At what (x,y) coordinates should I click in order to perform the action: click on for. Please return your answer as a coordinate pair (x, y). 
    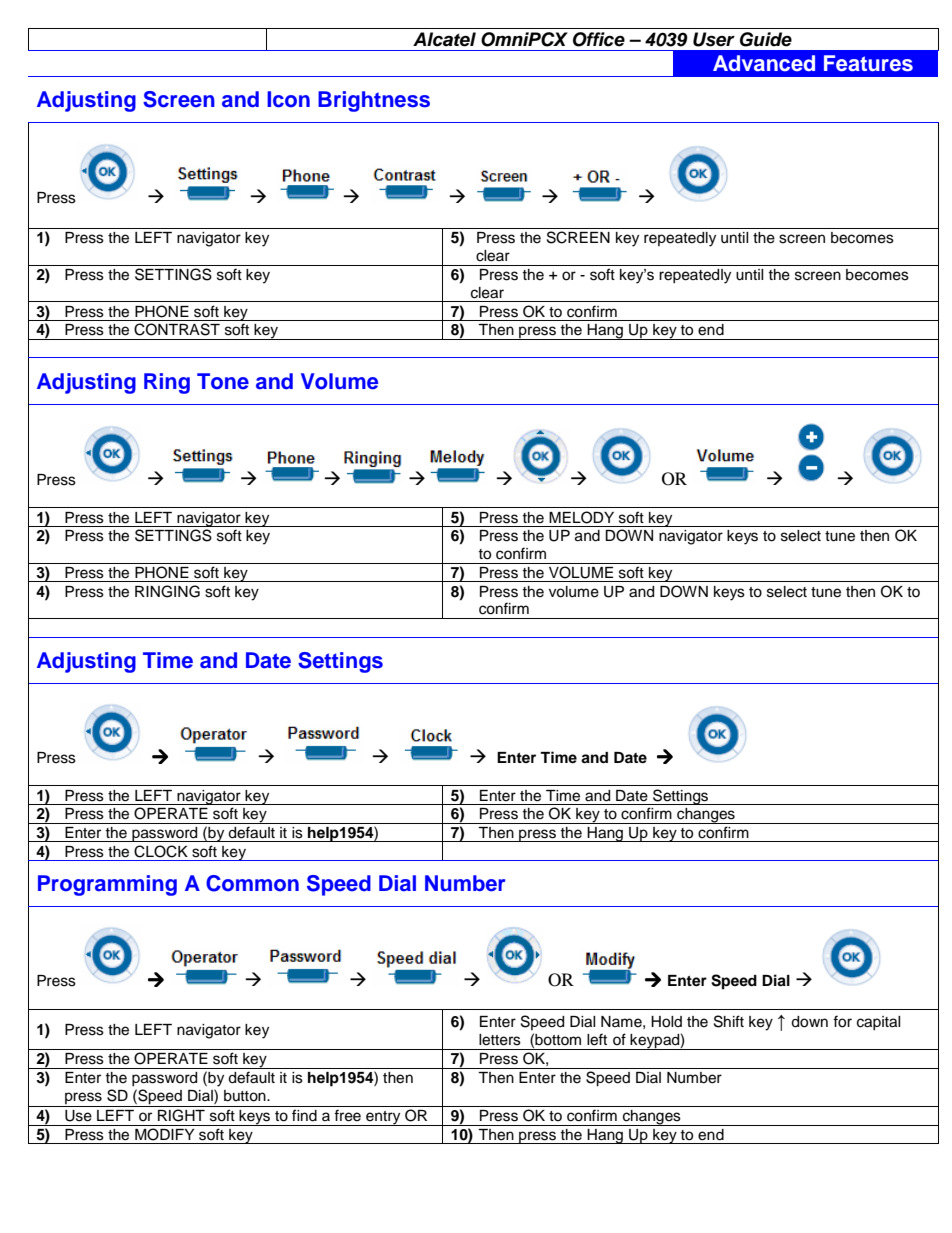
    Looking at the image, I should click on (842, 1021).
